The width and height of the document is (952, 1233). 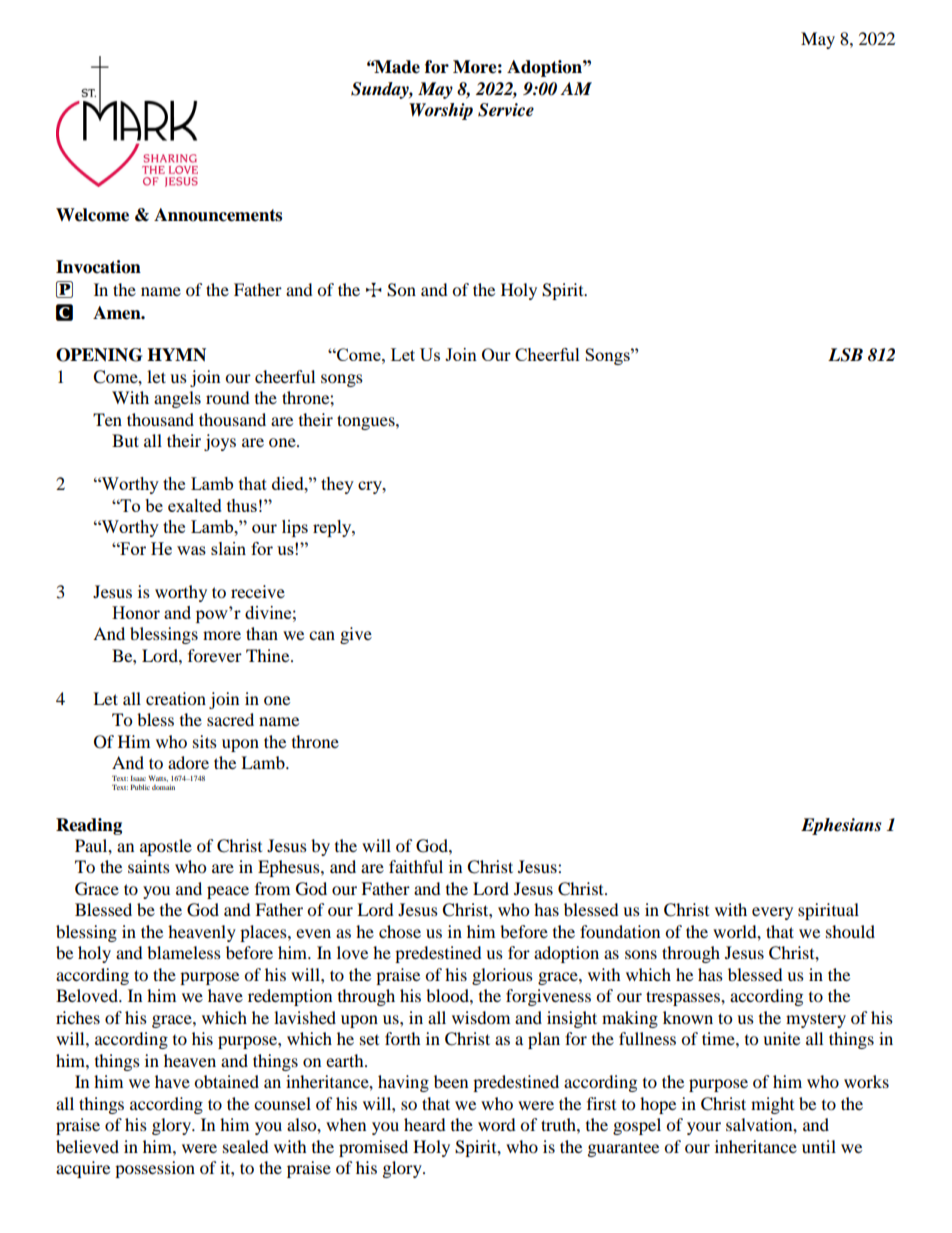 What do you see at coordinates (205, 741) in the document?
I see `sits` at bounding box center [205, 741].
